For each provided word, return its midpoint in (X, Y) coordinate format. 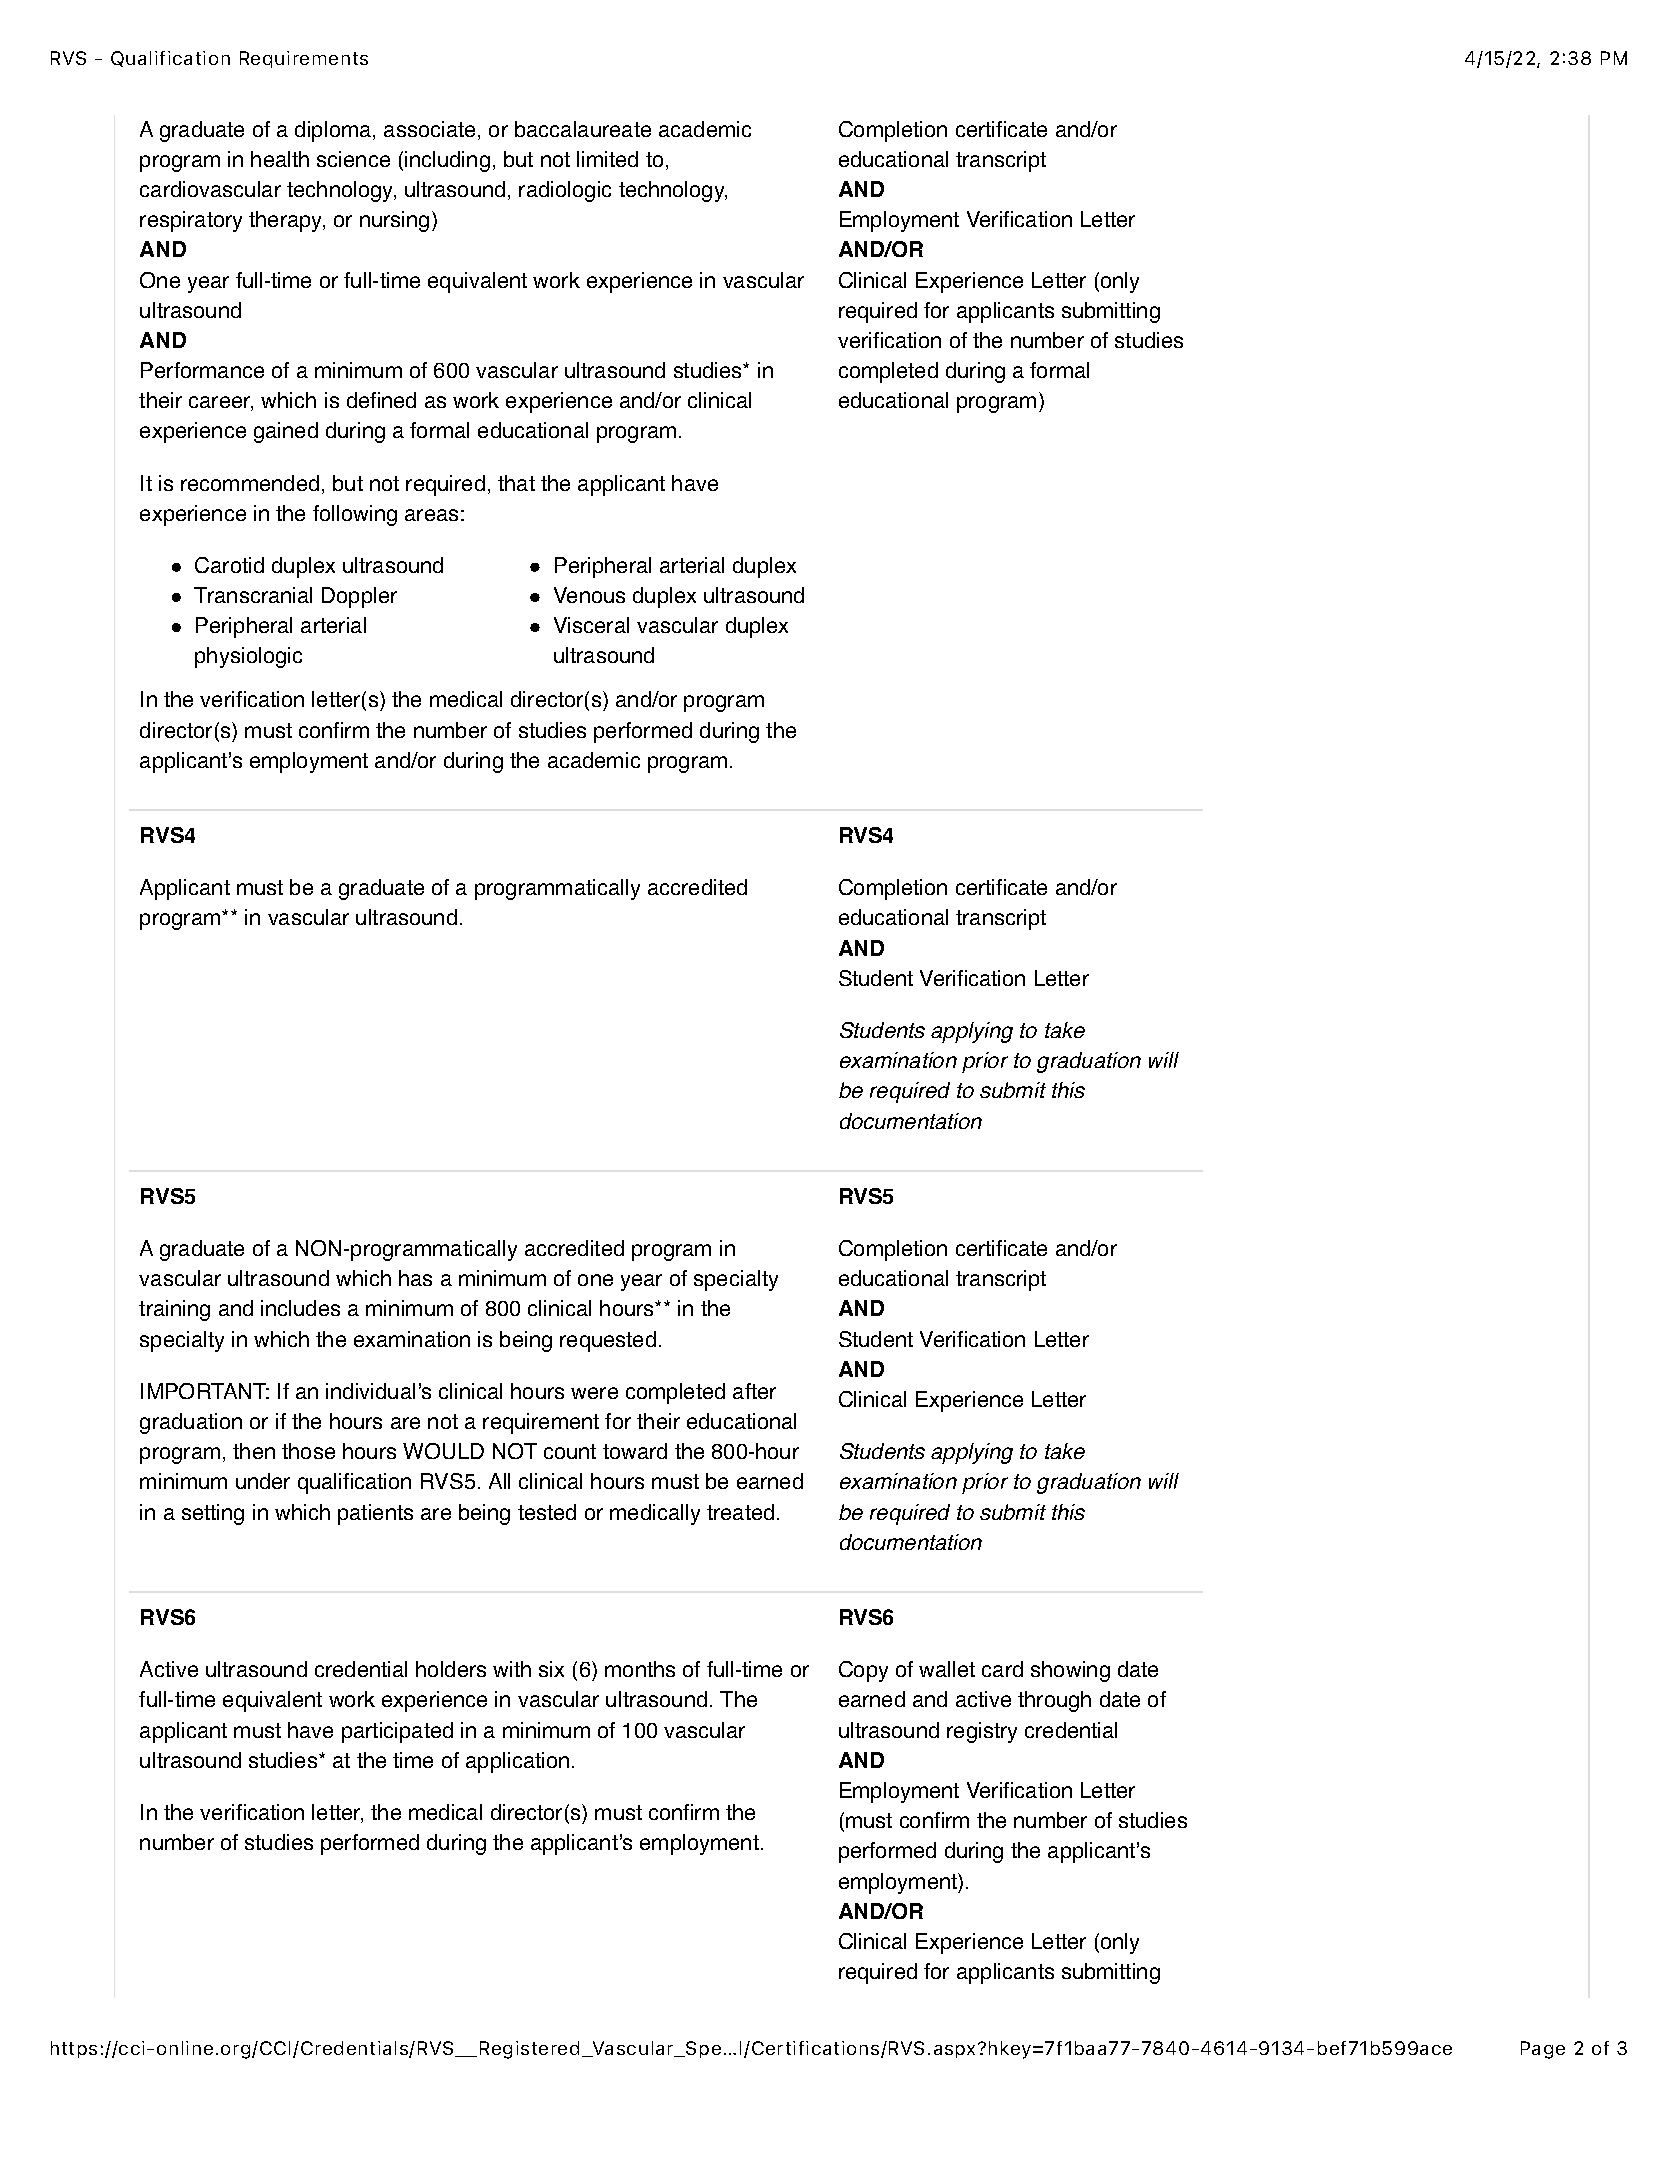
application (517, 1762)
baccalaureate (583, 129)
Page (1543, 2050)
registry (982, 1732)
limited (607, 159)
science (353, 159)
